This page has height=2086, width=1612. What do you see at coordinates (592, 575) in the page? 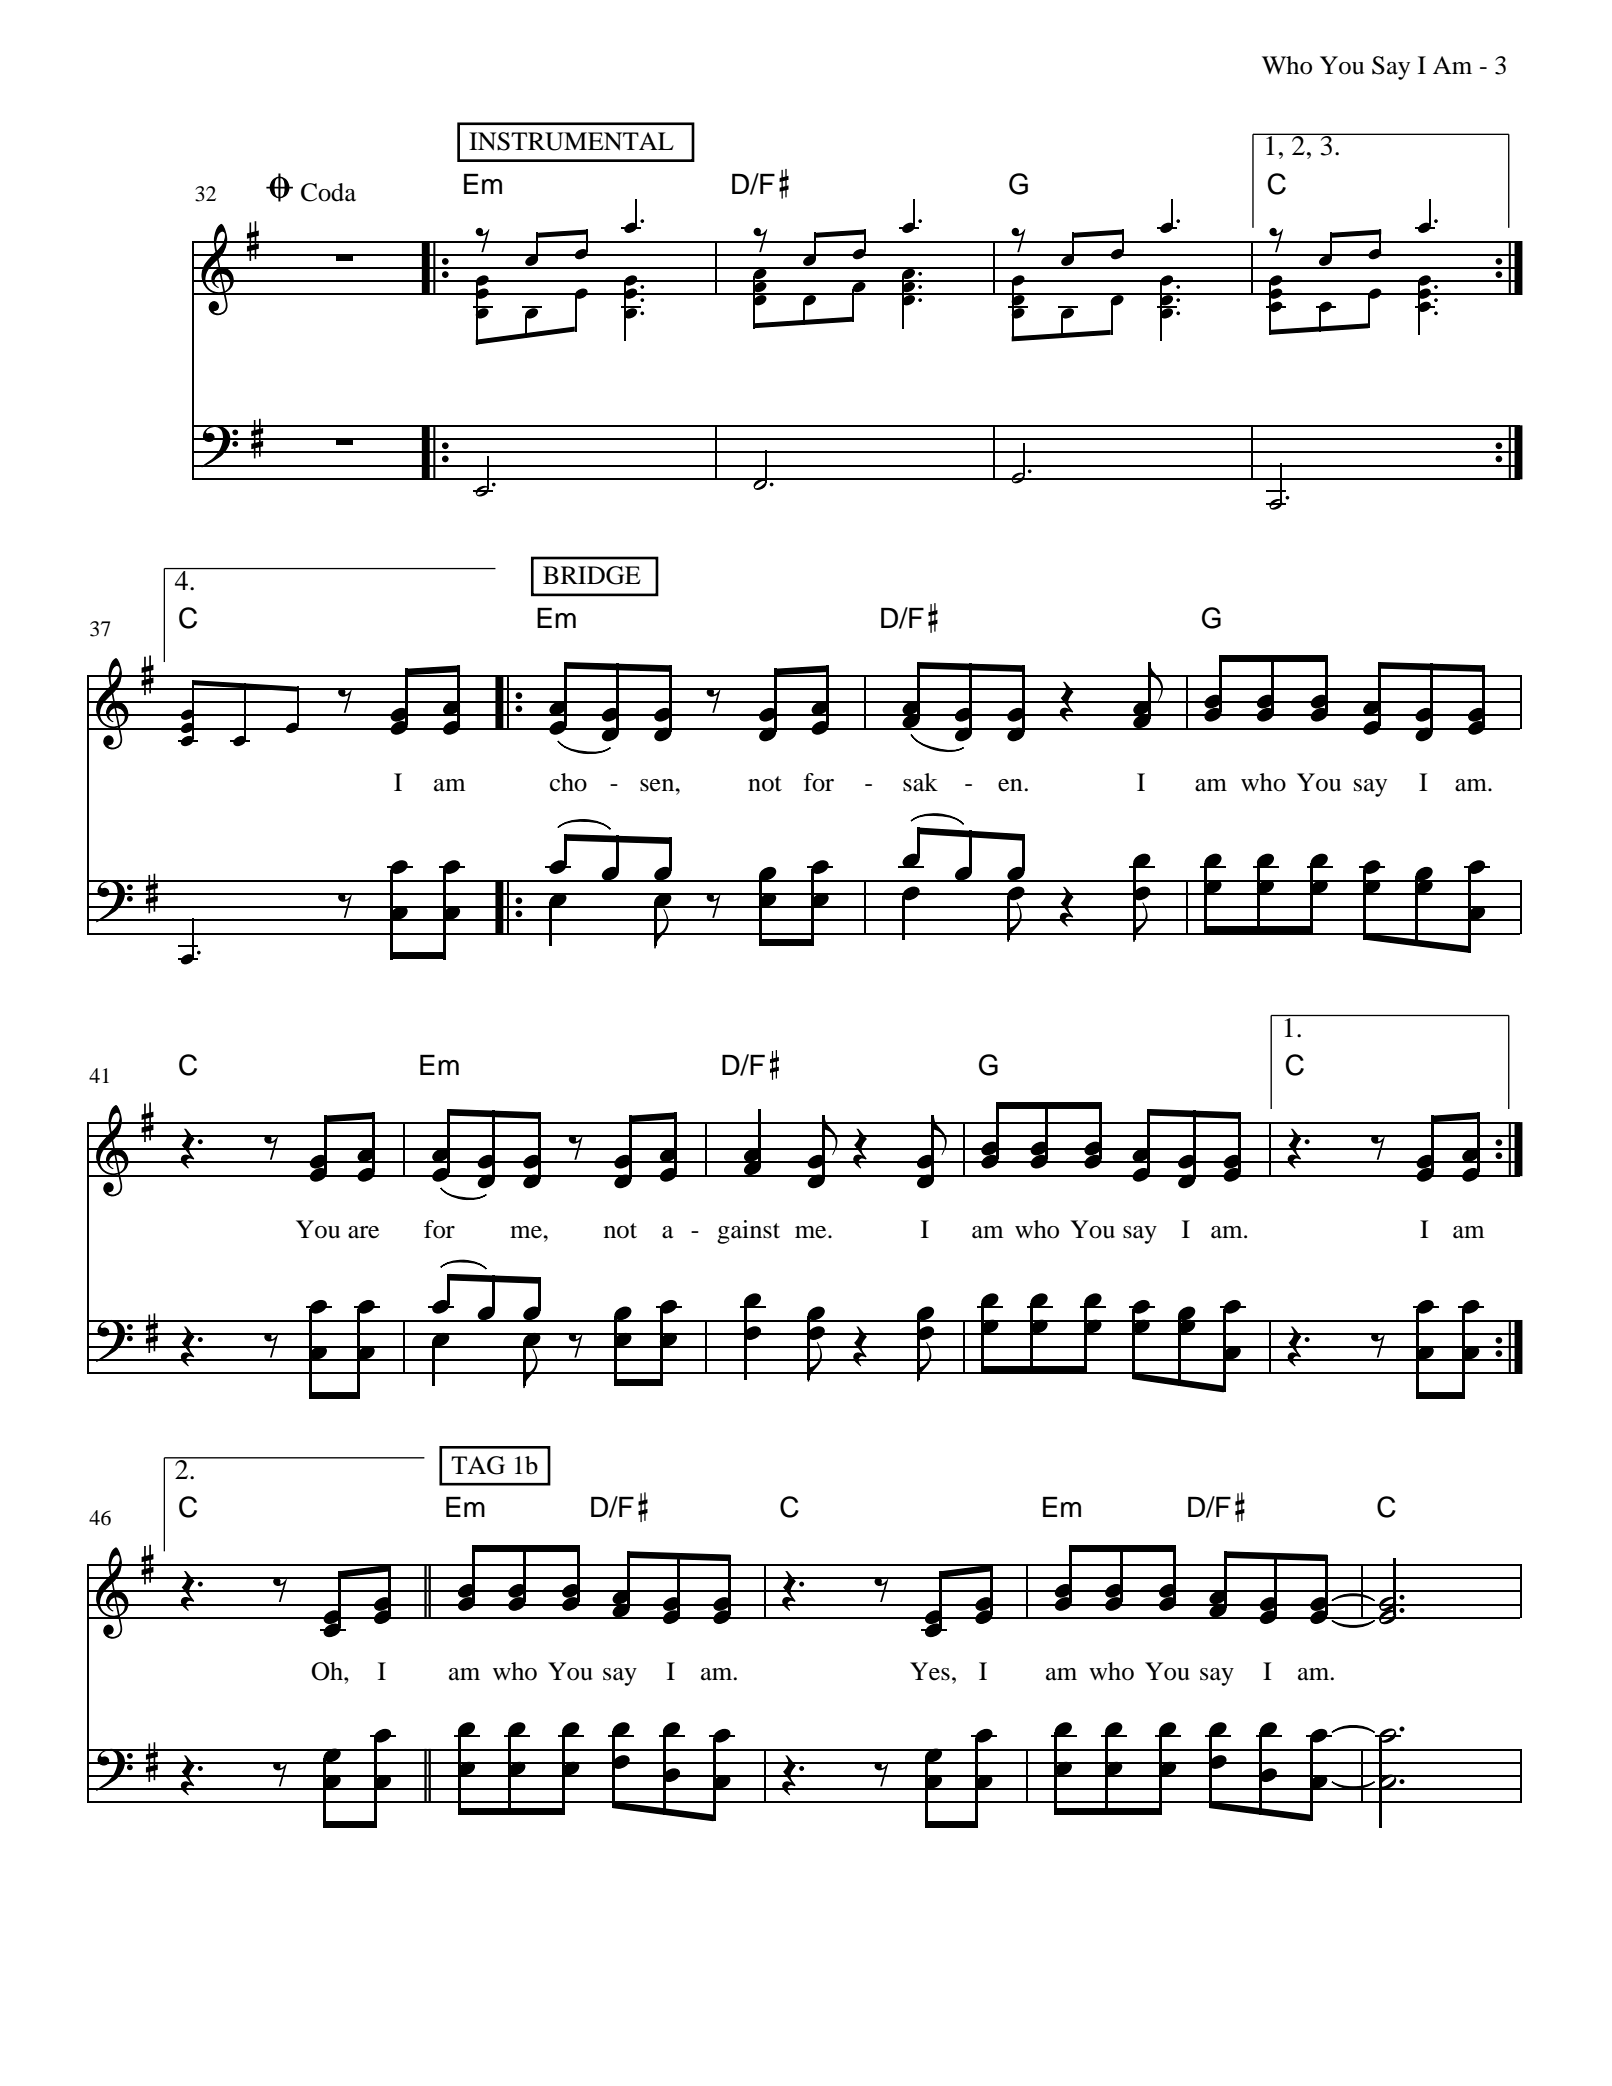
I see `BRIDGE` at bounding box center [592, 575].
